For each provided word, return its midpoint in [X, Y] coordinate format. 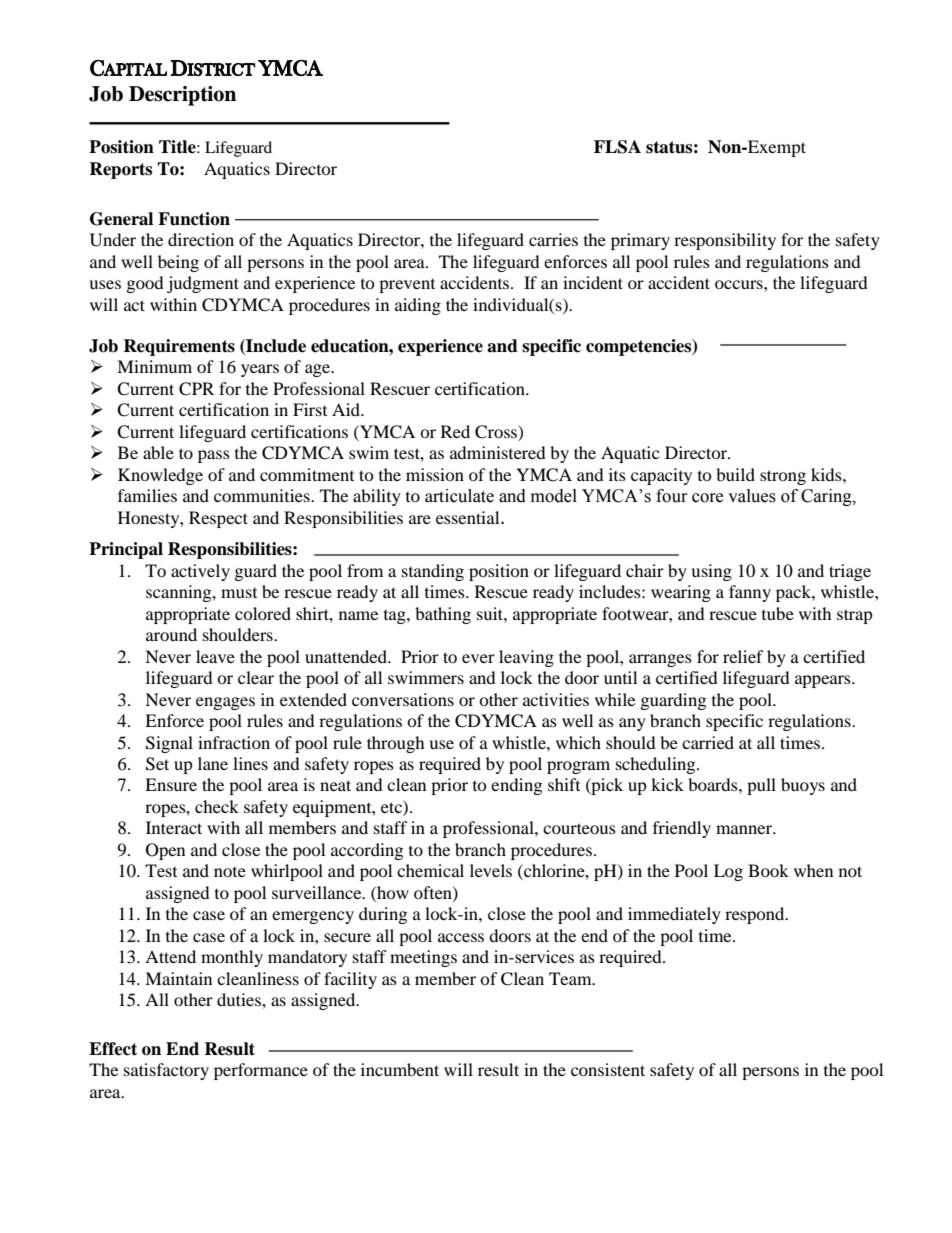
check [217, 806]
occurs [740, 284]
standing [433, 572]
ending [516, 786]
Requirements [179, 347]
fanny [750, 593]
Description [182, 96]
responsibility [725, 241]
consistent [608, 1069]
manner [745, 829]
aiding [418, 306]
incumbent [400, 1069]
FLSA [617, 147]
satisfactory [166, 1071]
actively [200, 572]
